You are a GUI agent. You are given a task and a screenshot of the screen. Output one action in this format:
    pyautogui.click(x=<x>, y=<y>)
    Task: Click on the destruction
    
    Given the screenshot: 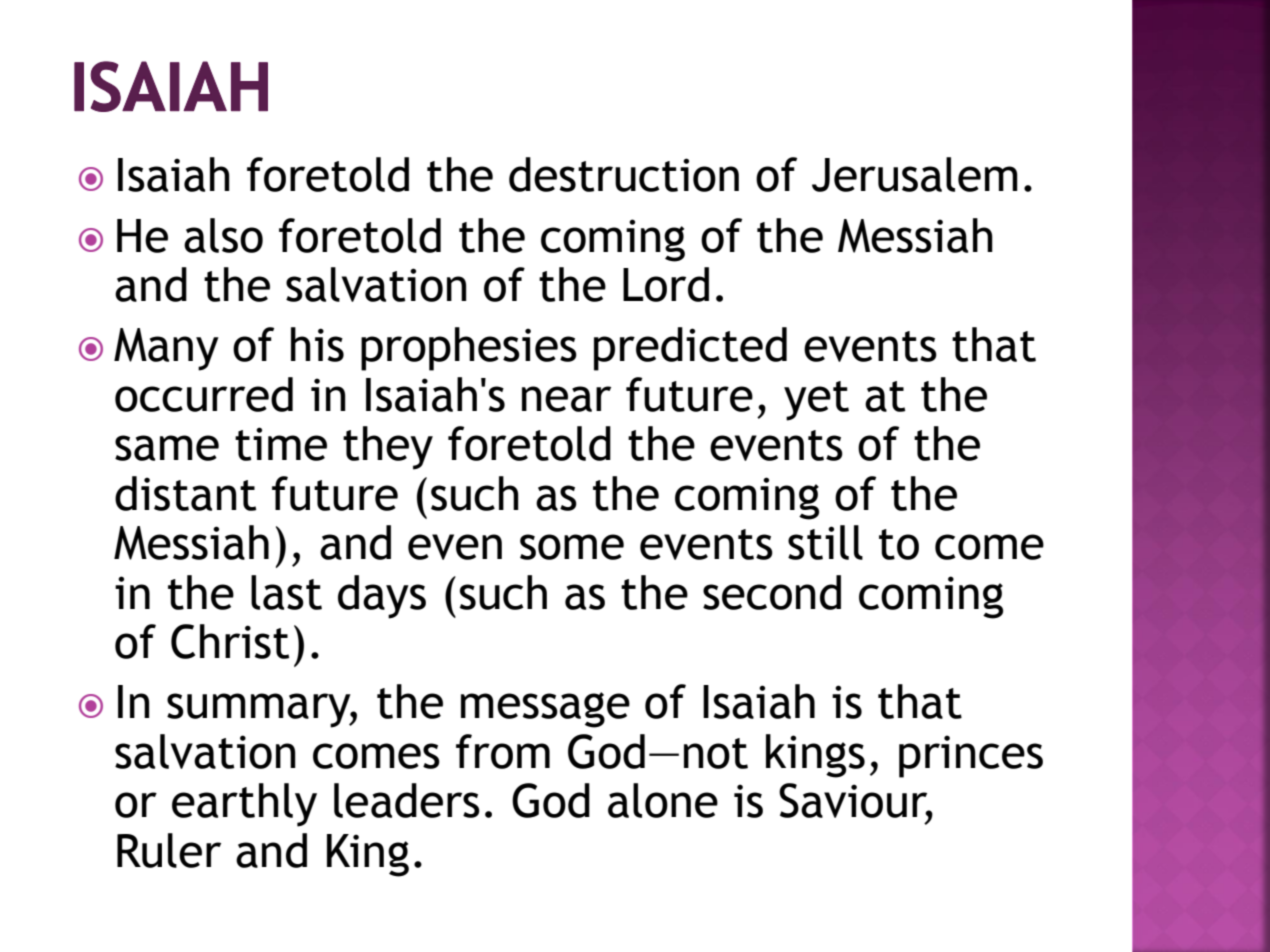 What is the action you would take?
    pyautogui.click(x=624, y=174)
